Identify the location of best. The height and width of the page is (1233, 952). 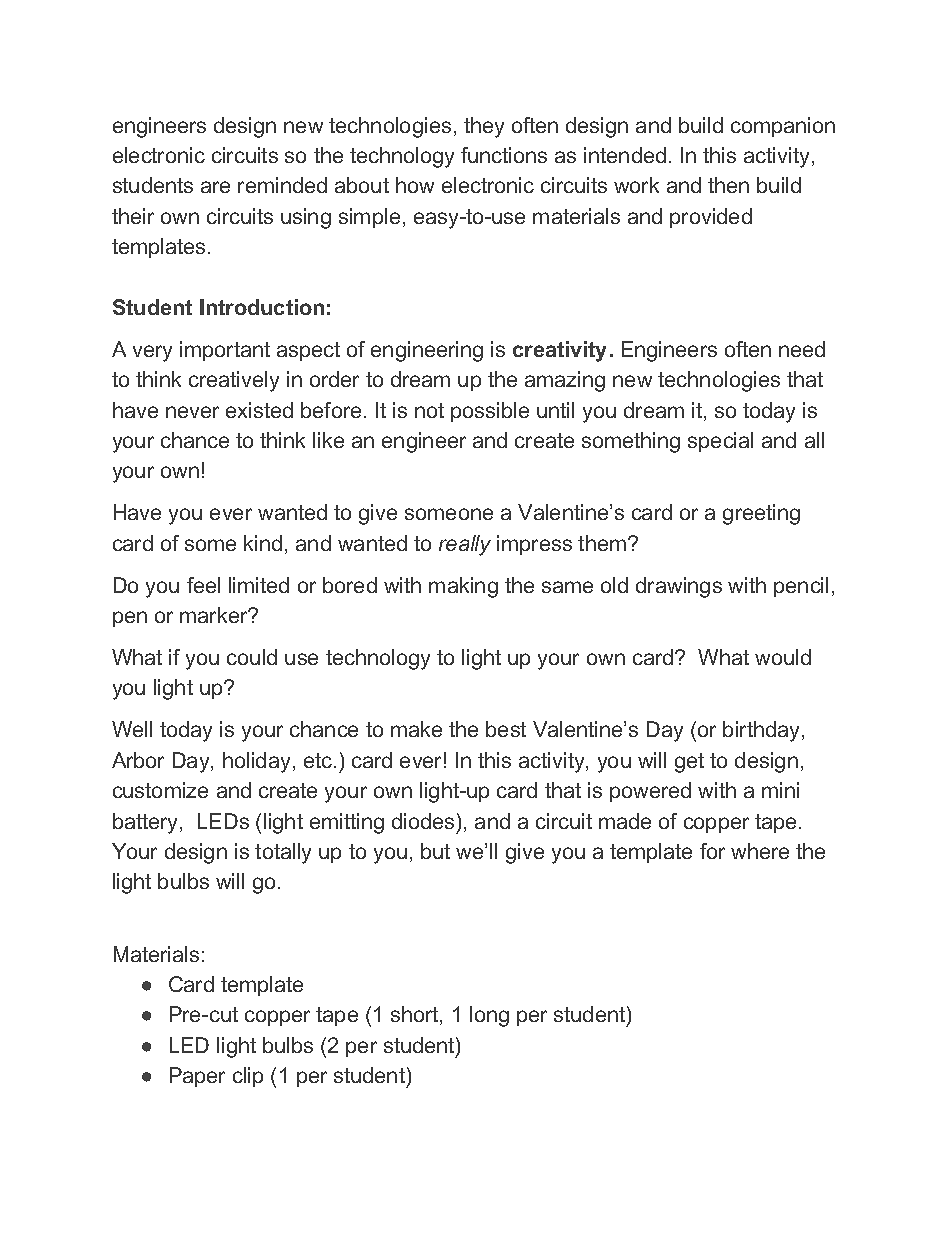
(506, 729).
